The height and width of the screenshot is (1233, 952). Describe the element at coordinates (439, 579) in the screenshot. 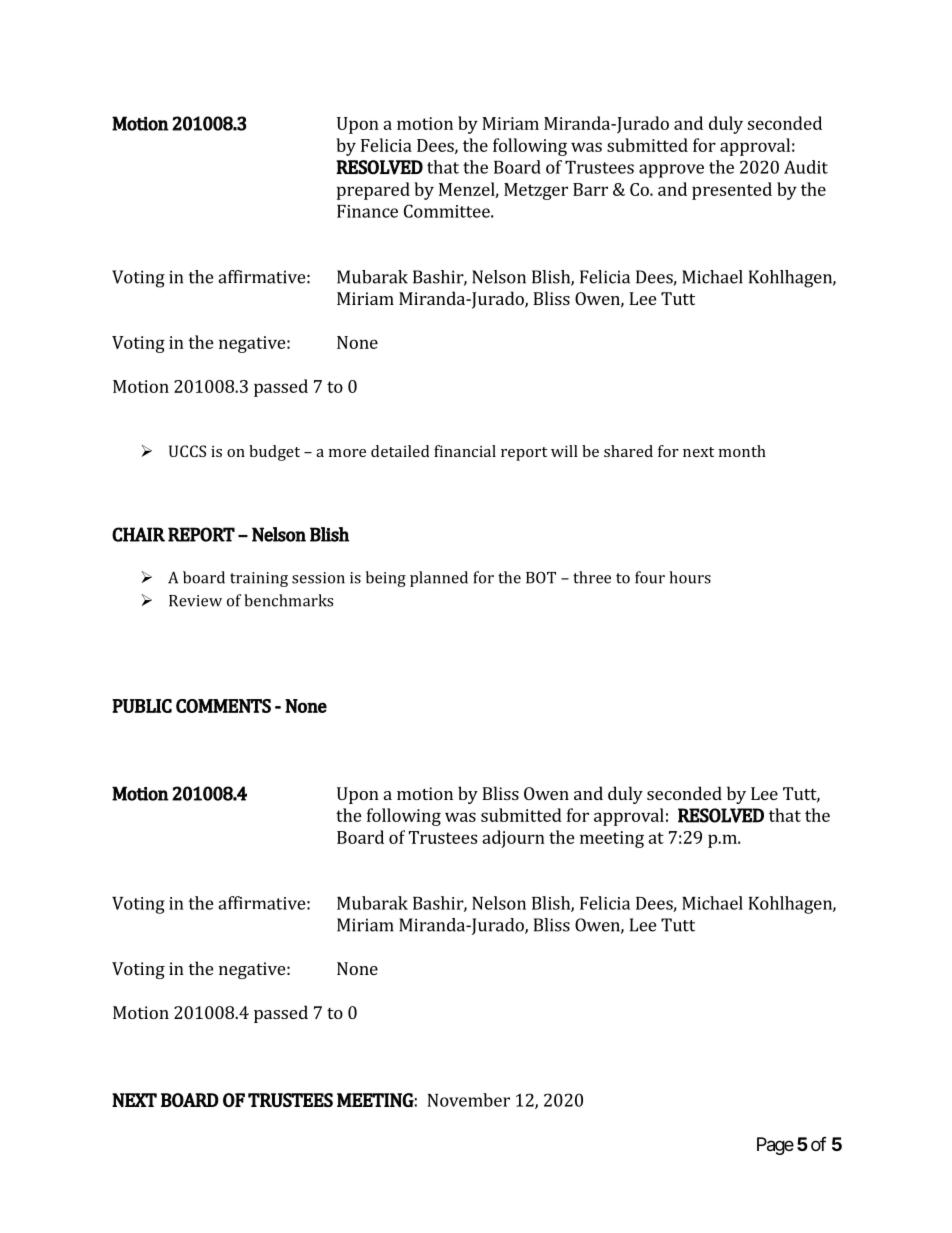

I see `planned` at that location.
